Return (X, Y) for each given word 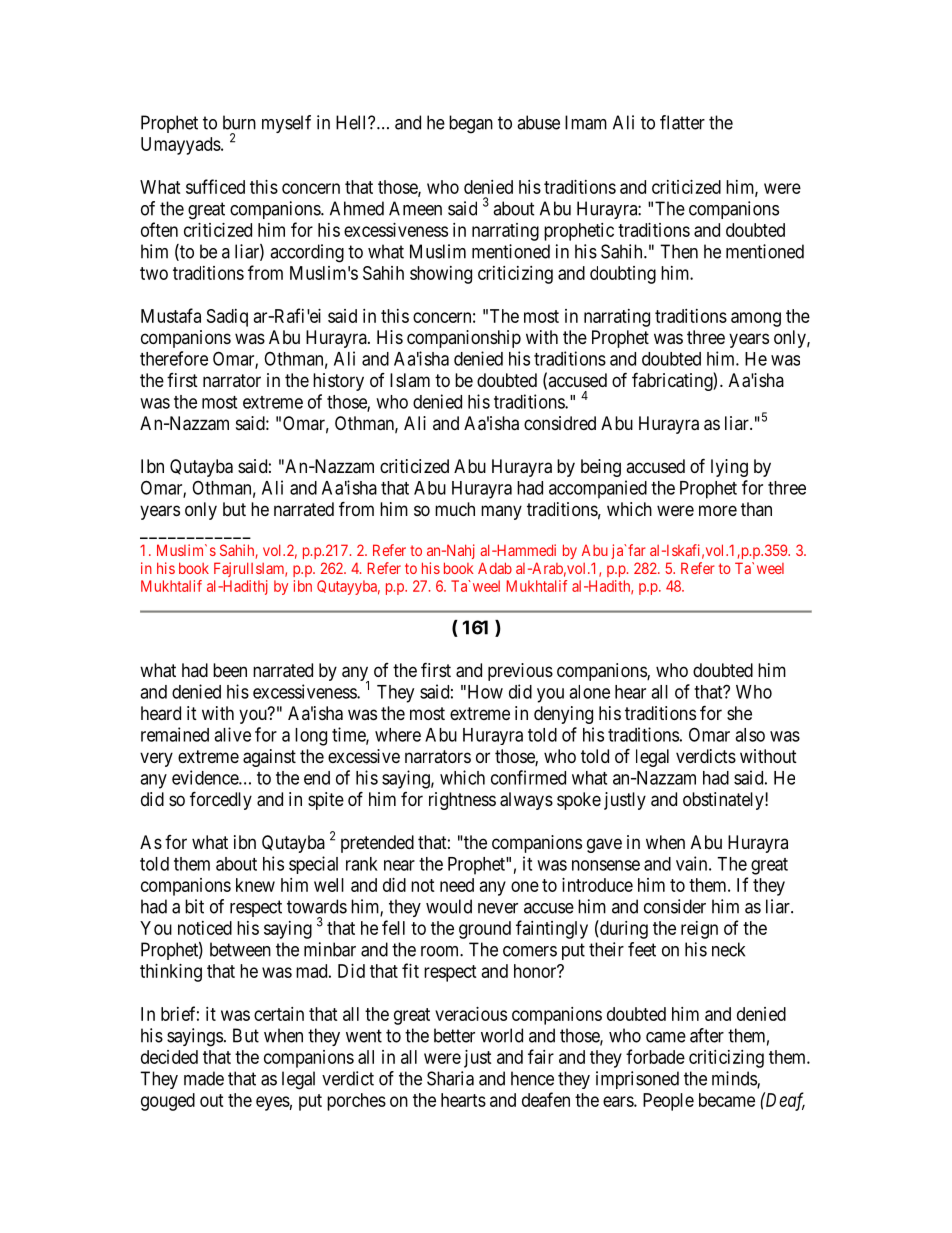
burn (239, 122)
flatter (682, 122)
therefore (174, 358)
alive (232, 734)
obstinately (724, 801)
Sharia (450, 1078)
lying (729, 468)
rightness (462, 801)
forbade (655, 1056)
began (471, 124)
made (204, 1078)
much (455, 509)
